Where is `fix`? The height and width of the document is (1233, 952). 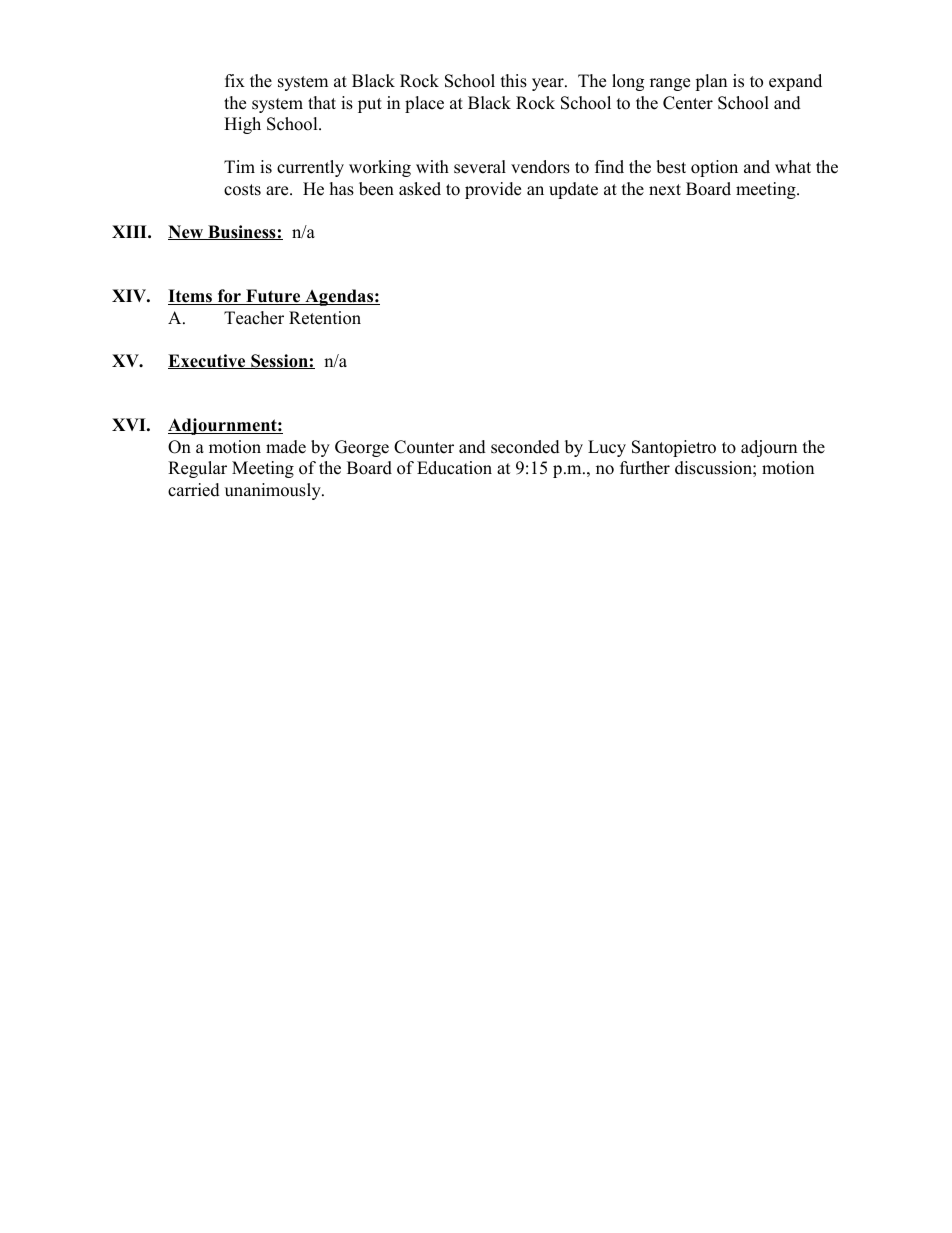 fix is located at coordinates (235, 80).
